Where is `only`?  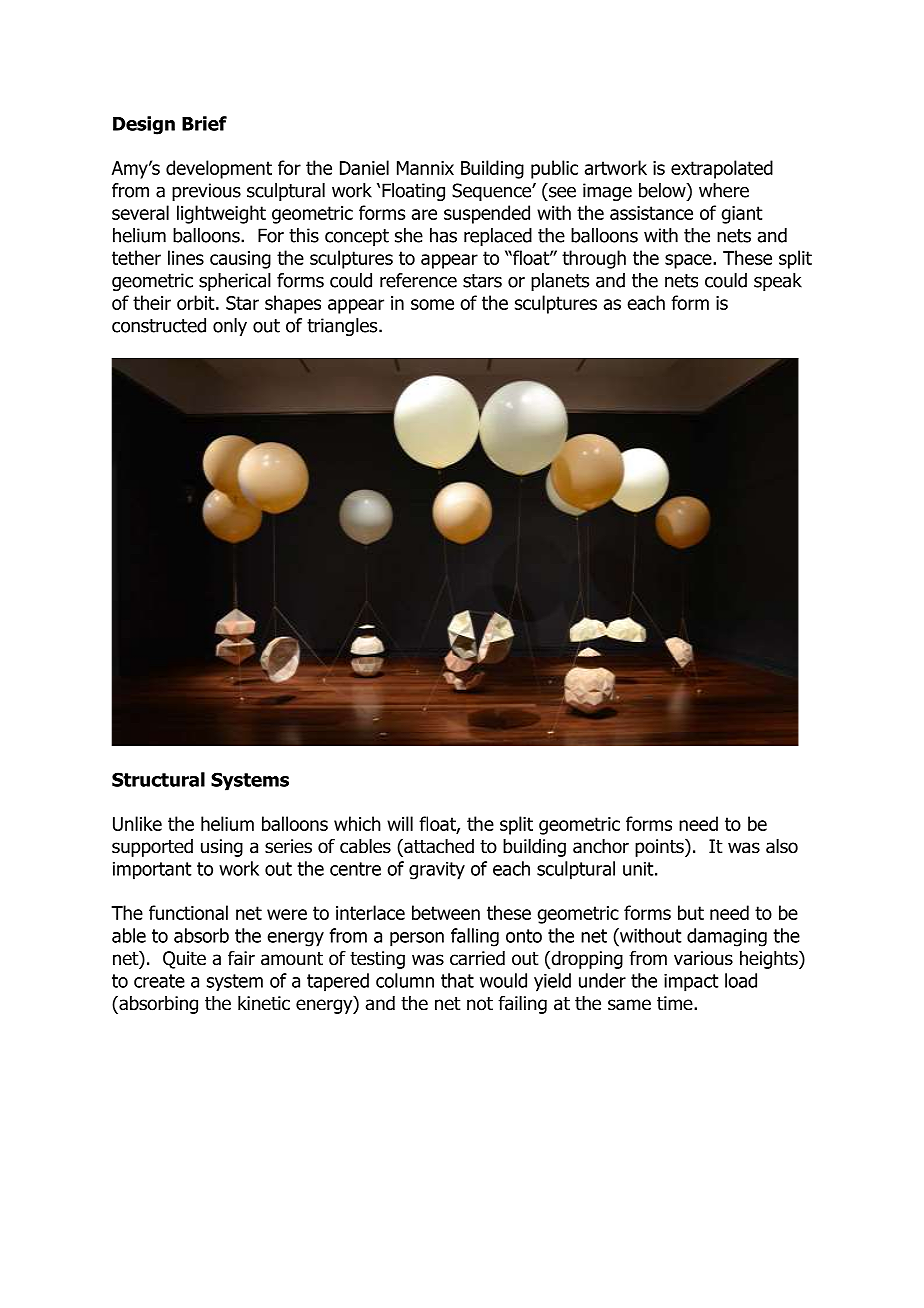
only is located at coordinates (230, 327).
